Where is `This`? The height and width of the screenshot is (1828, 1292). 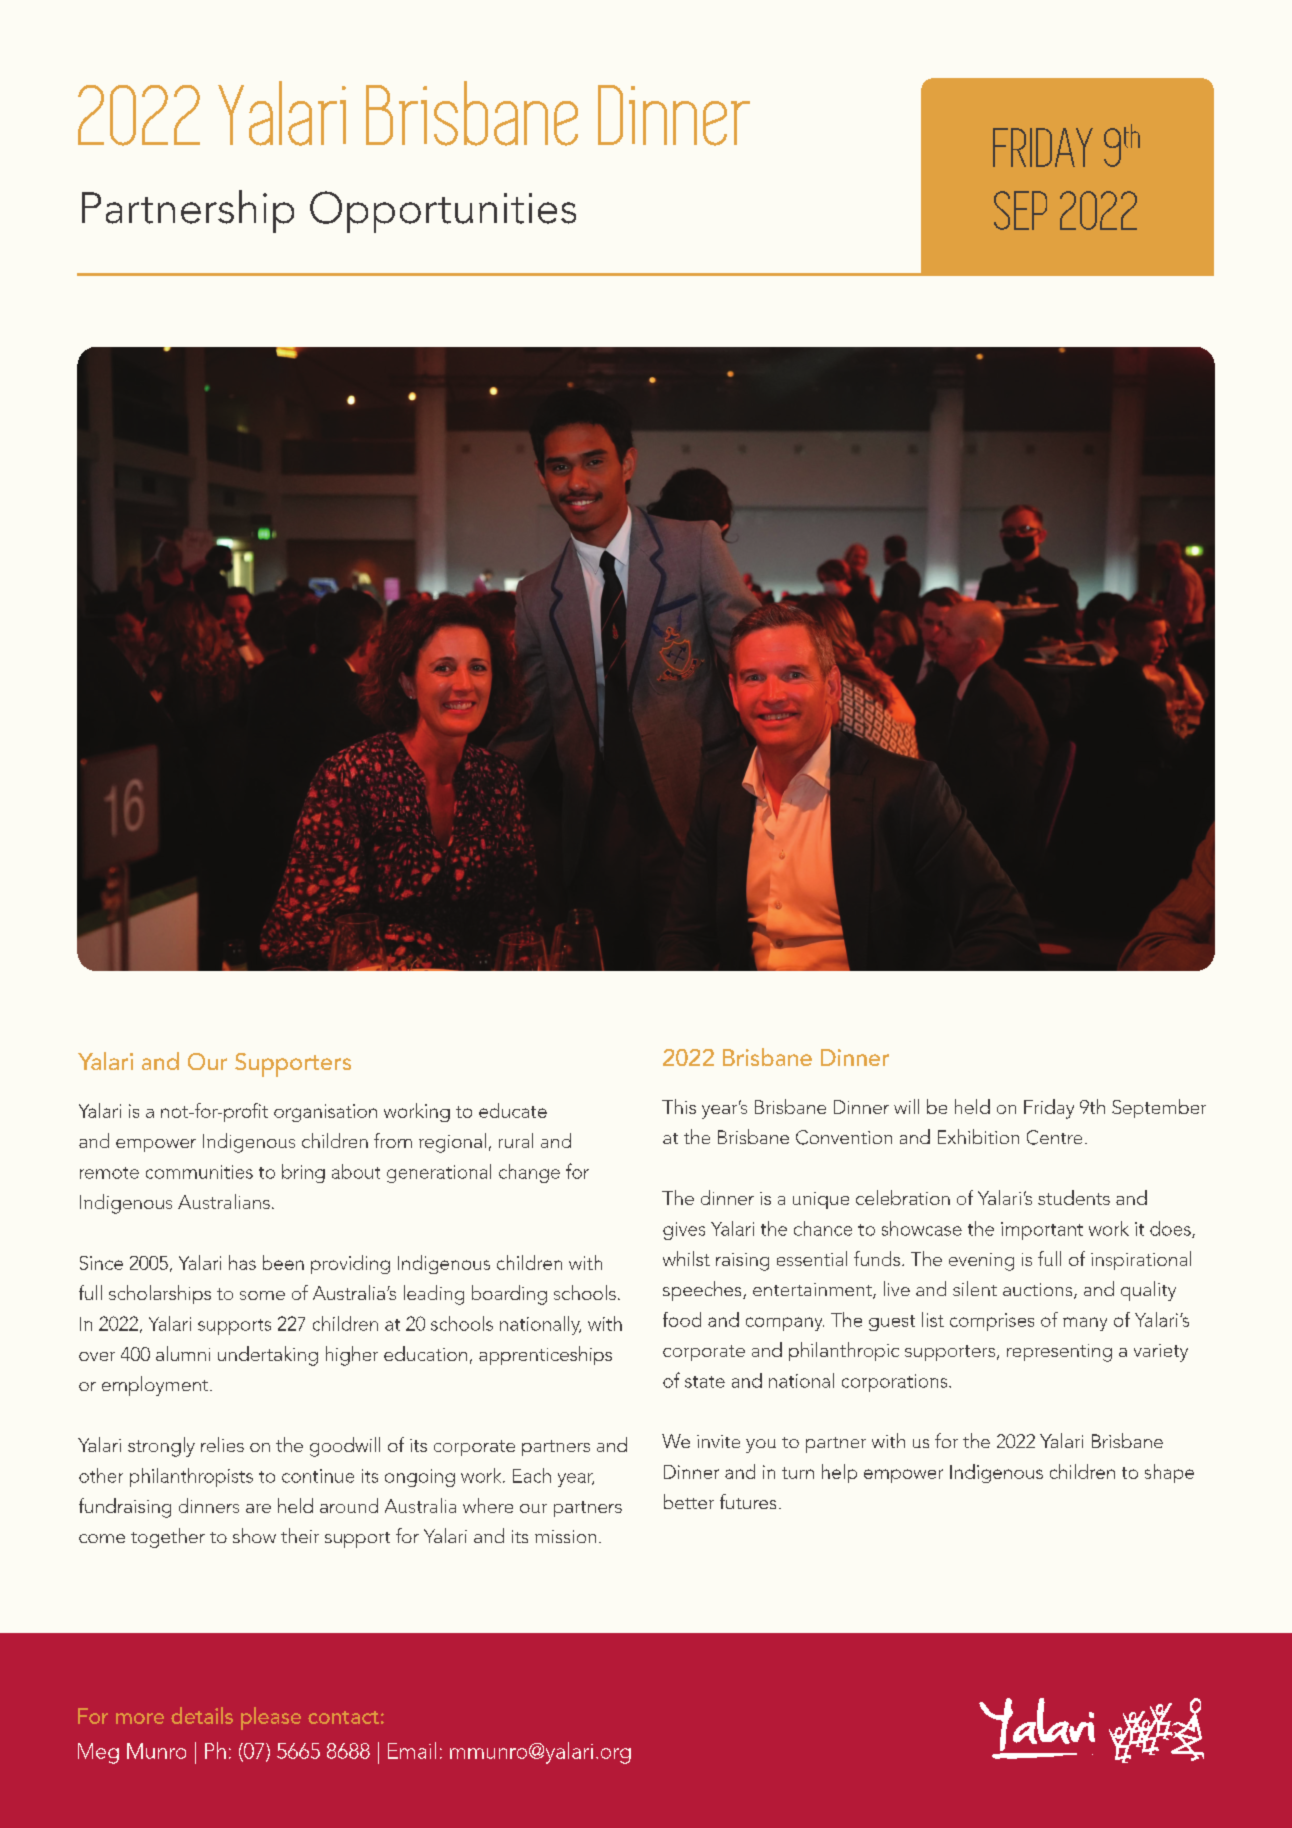
This is located at coordinates (679, 1106).
